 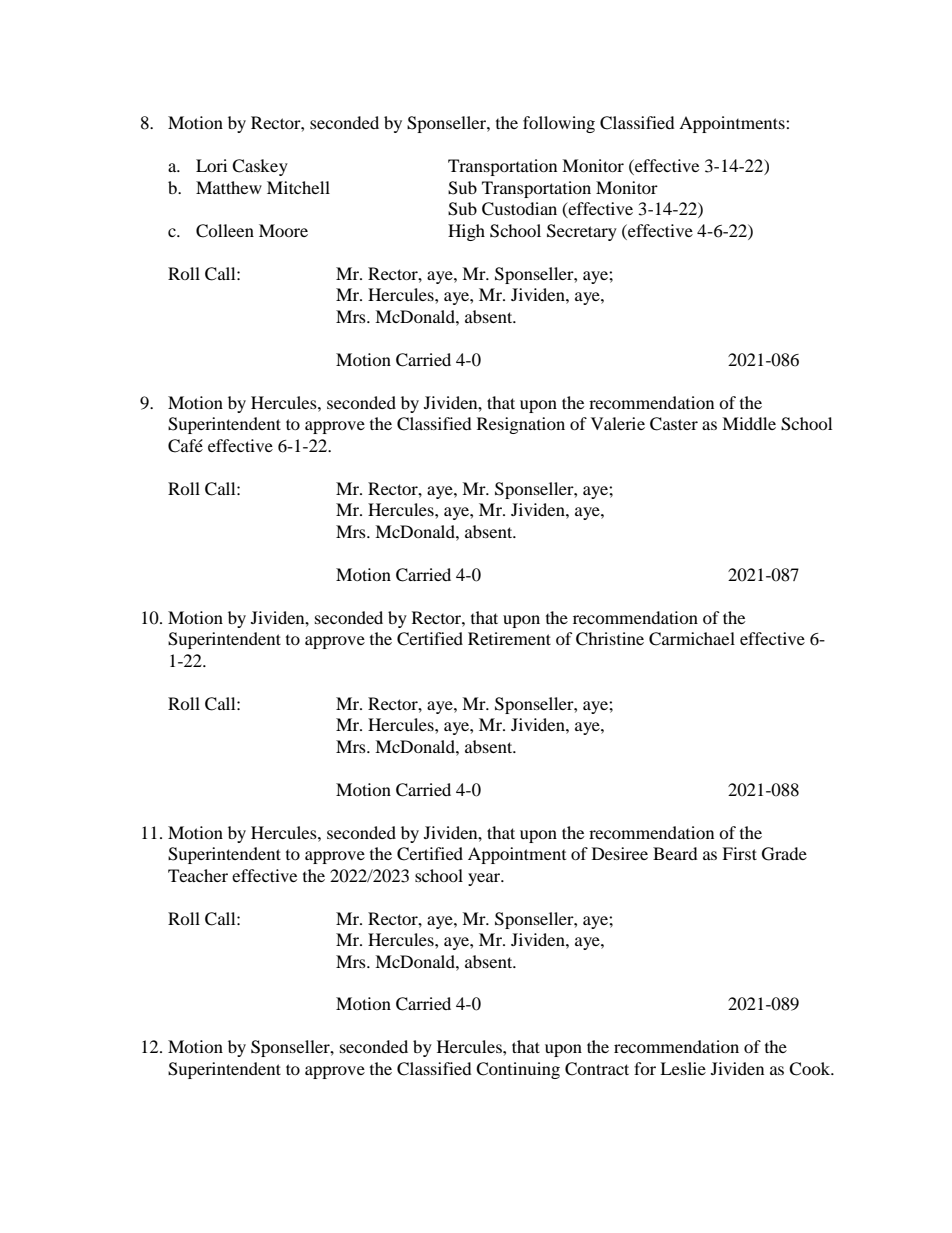 I want to click on Carmichael, so click(x=692, y=639).
